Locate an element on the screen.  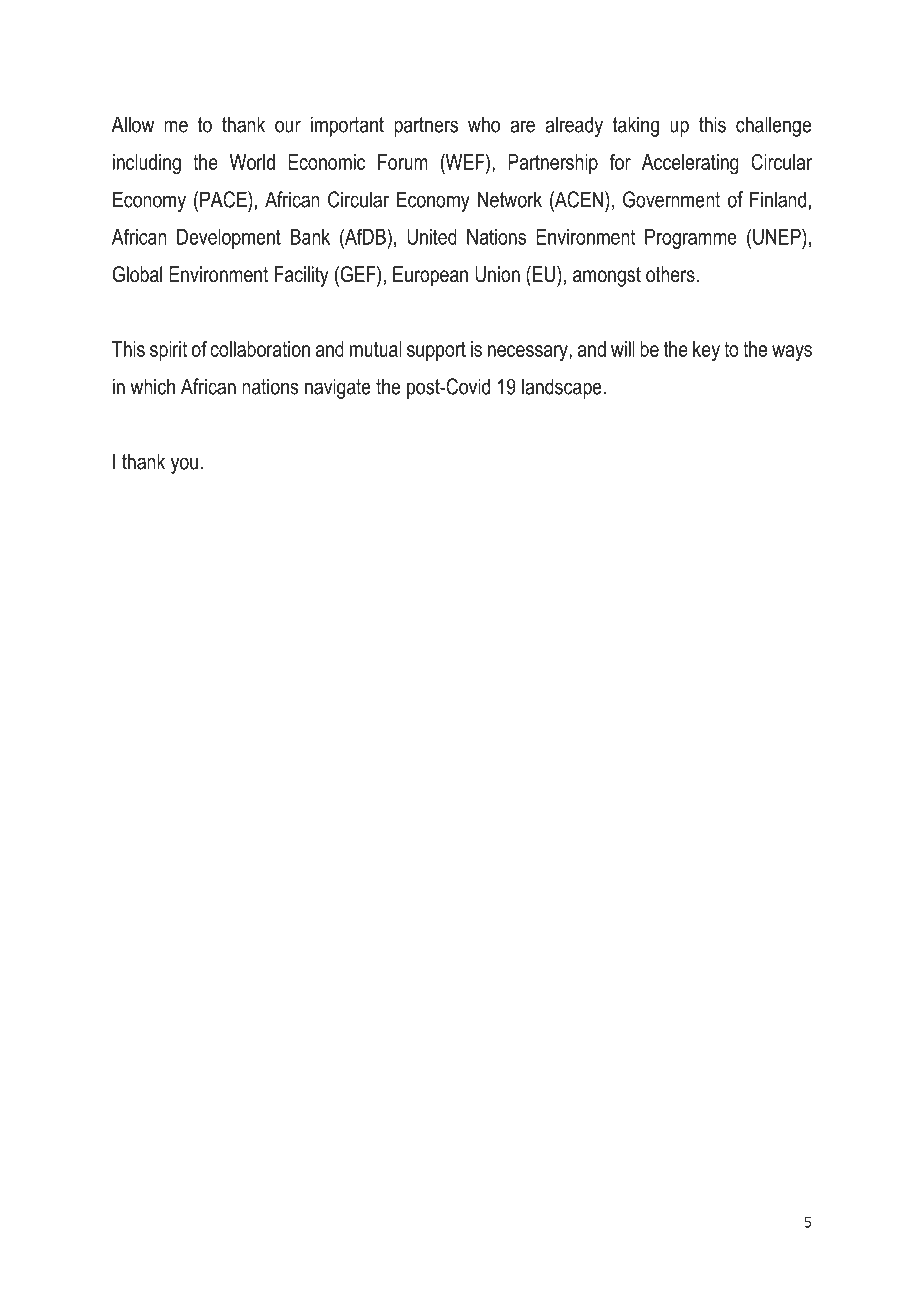
Global is located at coordinates (137, 274).
